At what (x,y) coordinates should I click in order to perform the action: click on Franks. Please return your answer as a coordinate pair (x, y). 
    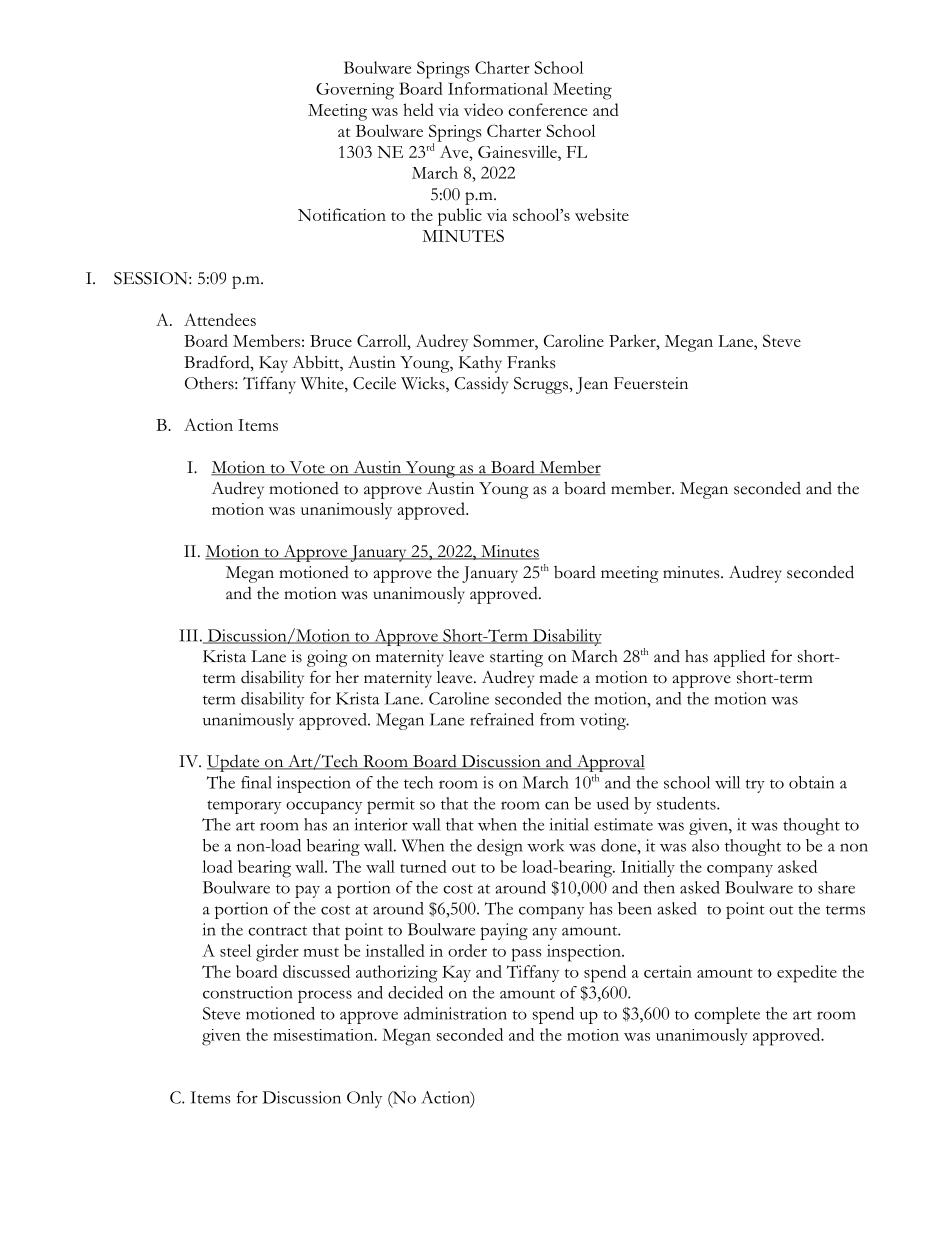
    Looking at the image, I should click on (531, 362).
